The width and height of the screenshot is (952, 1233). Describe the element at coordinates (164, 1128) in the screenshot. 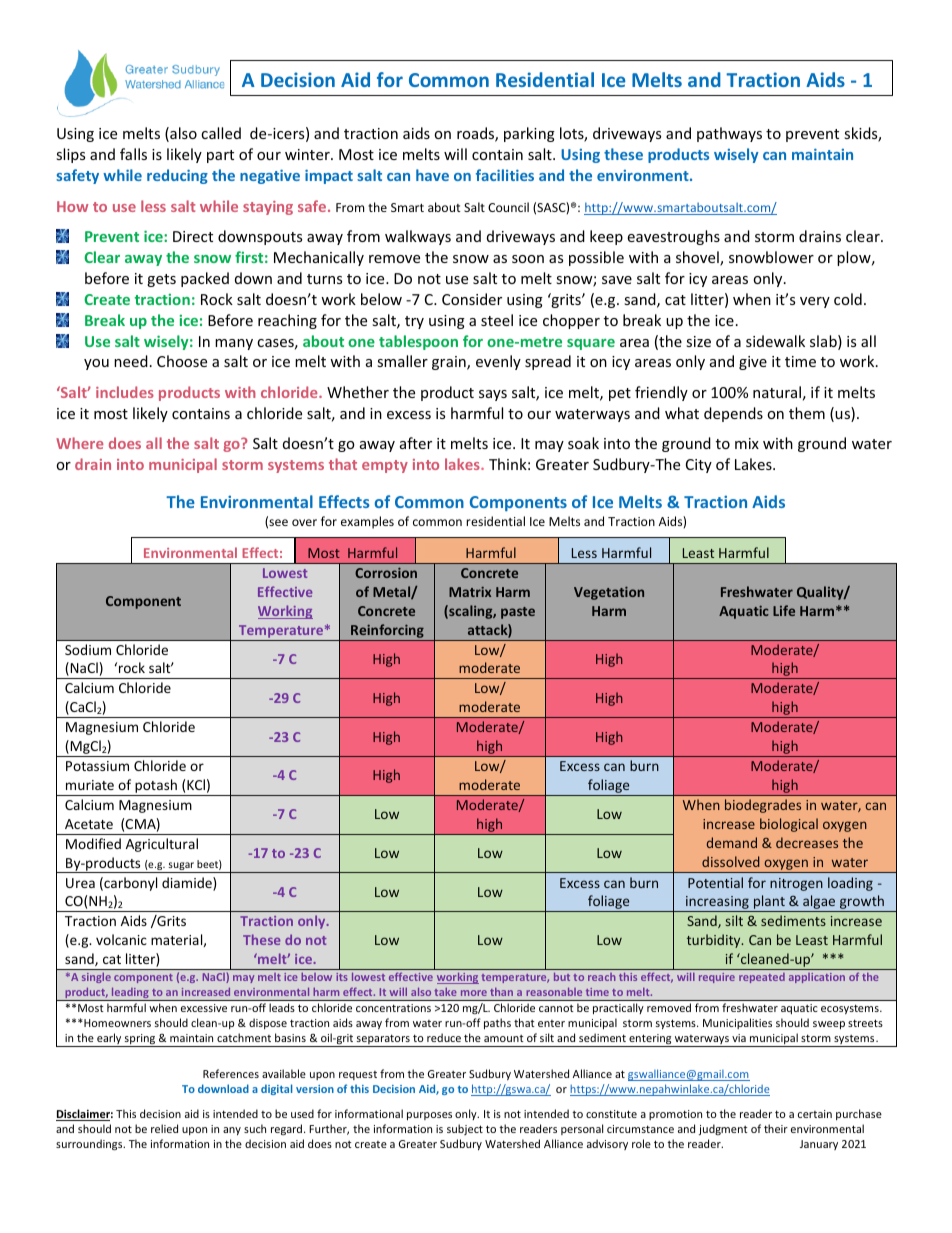

I see `relied` at that location.
